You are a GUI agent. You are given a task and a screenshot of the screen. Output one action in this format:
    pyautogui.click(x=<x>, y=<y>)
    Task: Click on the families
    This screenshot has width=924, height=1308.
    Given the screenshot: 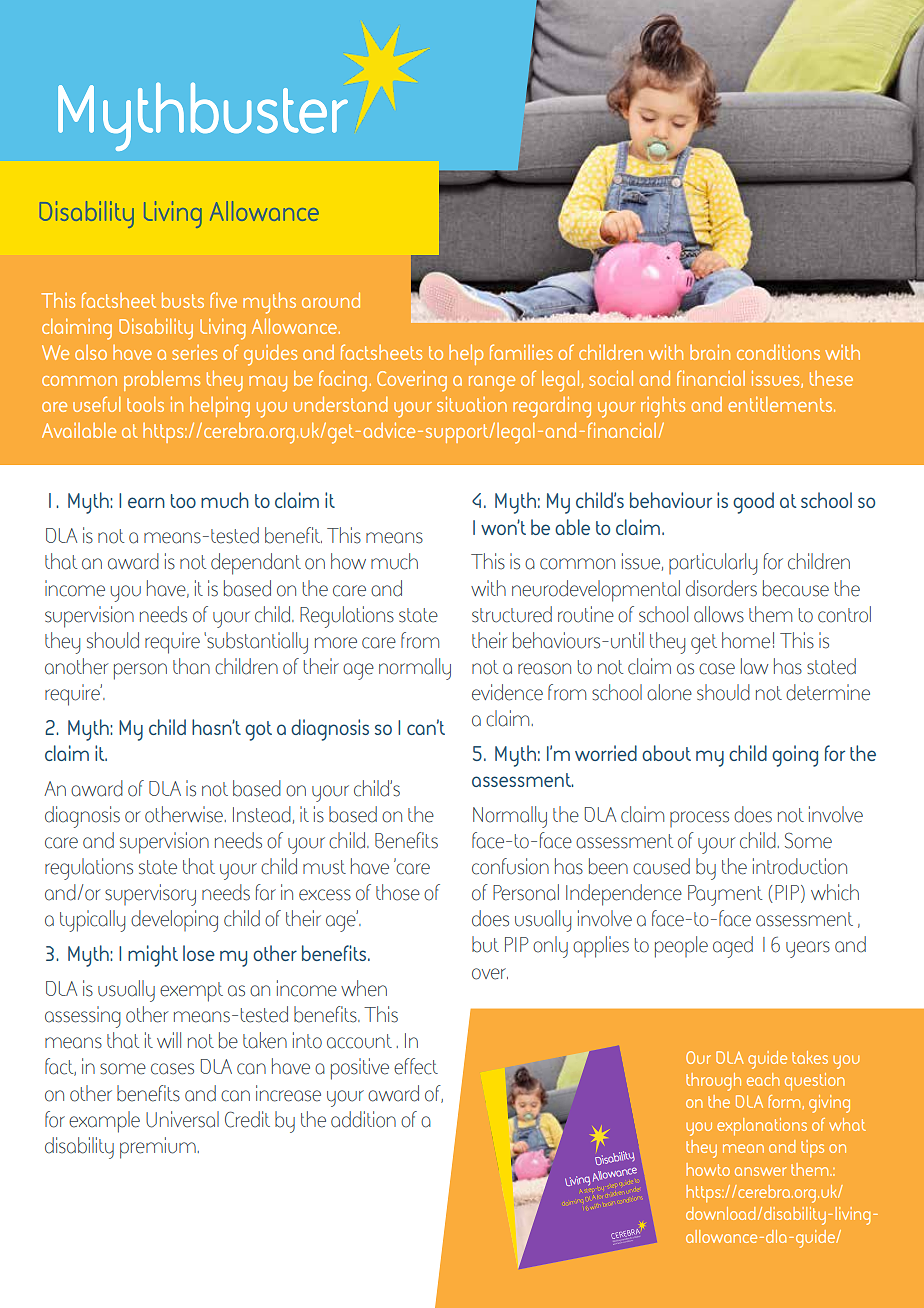 What is the action you would take?
    pyautogui.click(x=521, y=352)
